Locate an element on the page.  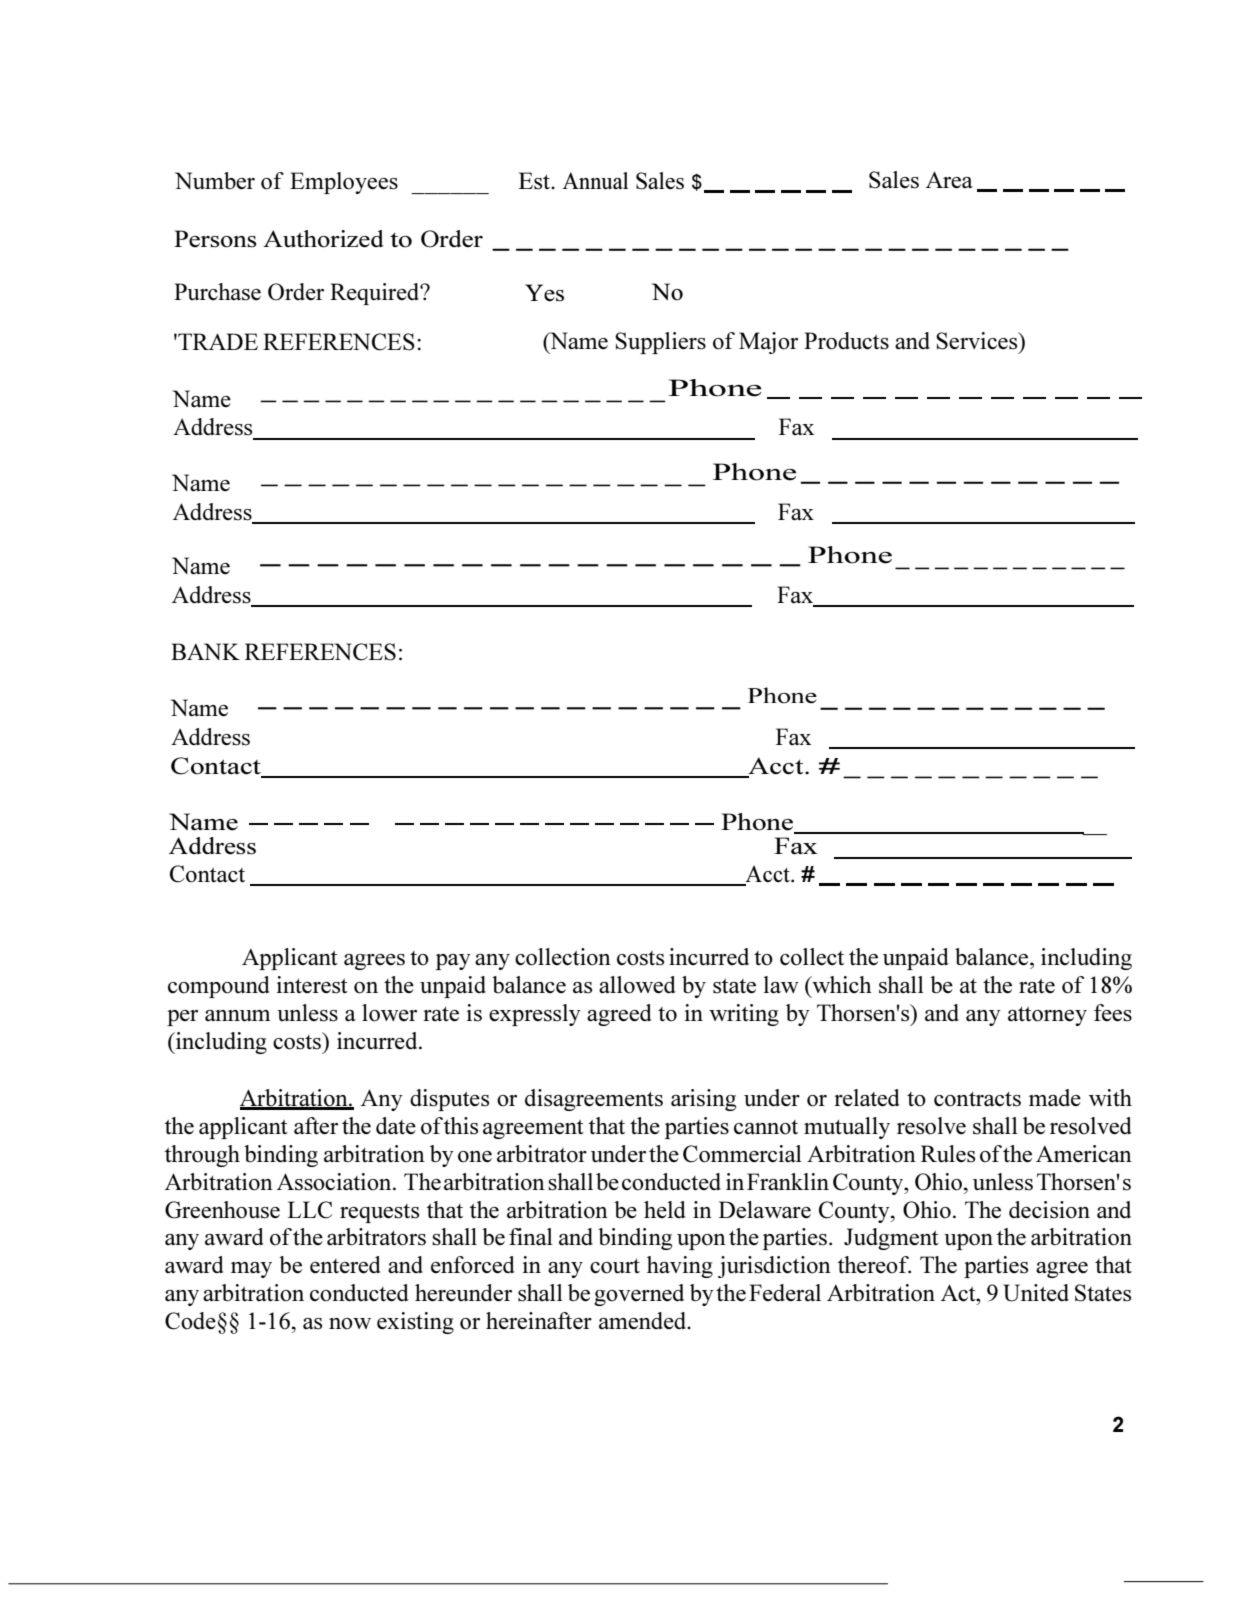
attorney is located at coordinates (1047, 1016).
